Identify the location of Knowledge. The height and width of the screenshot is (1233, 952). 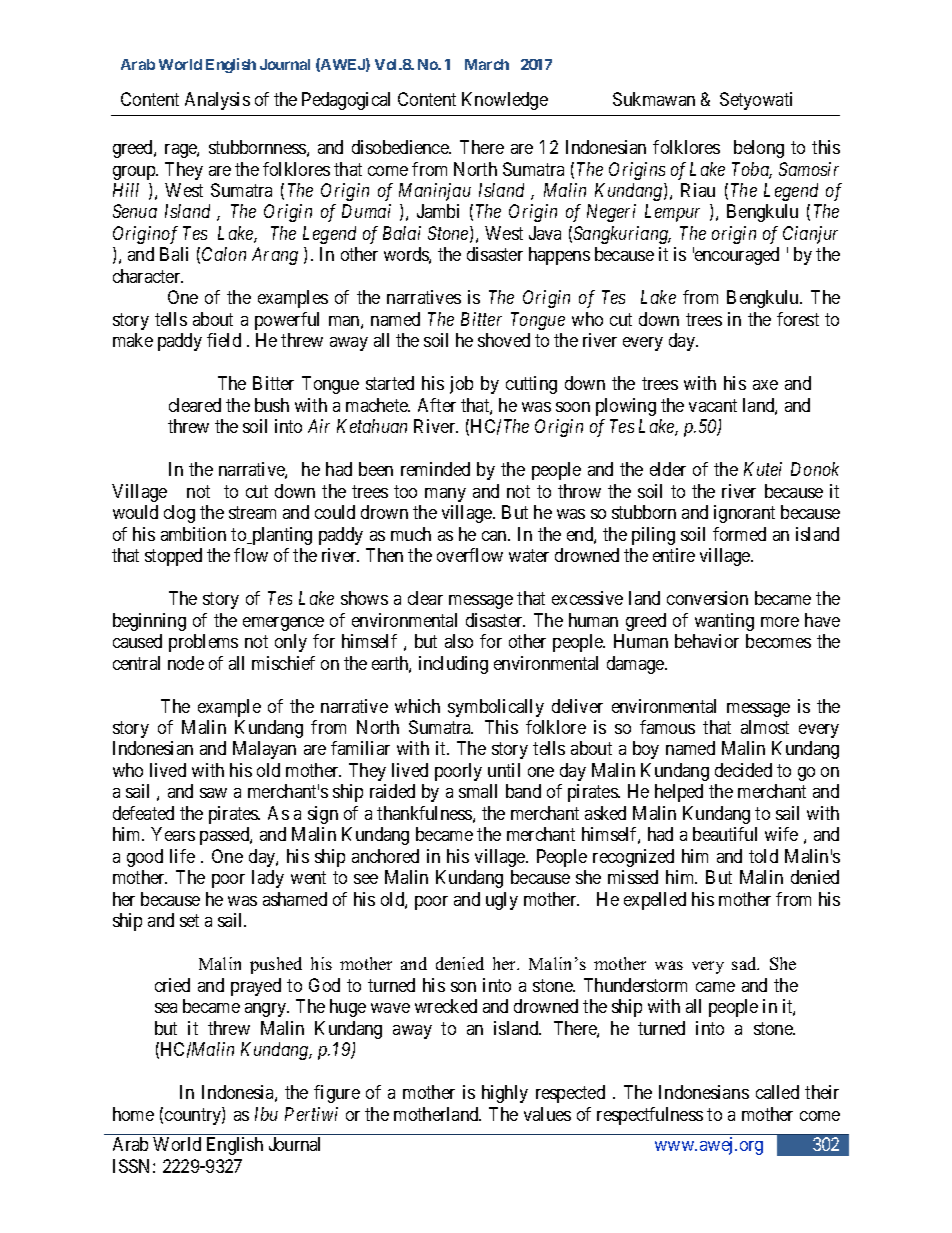
(505, 101).
